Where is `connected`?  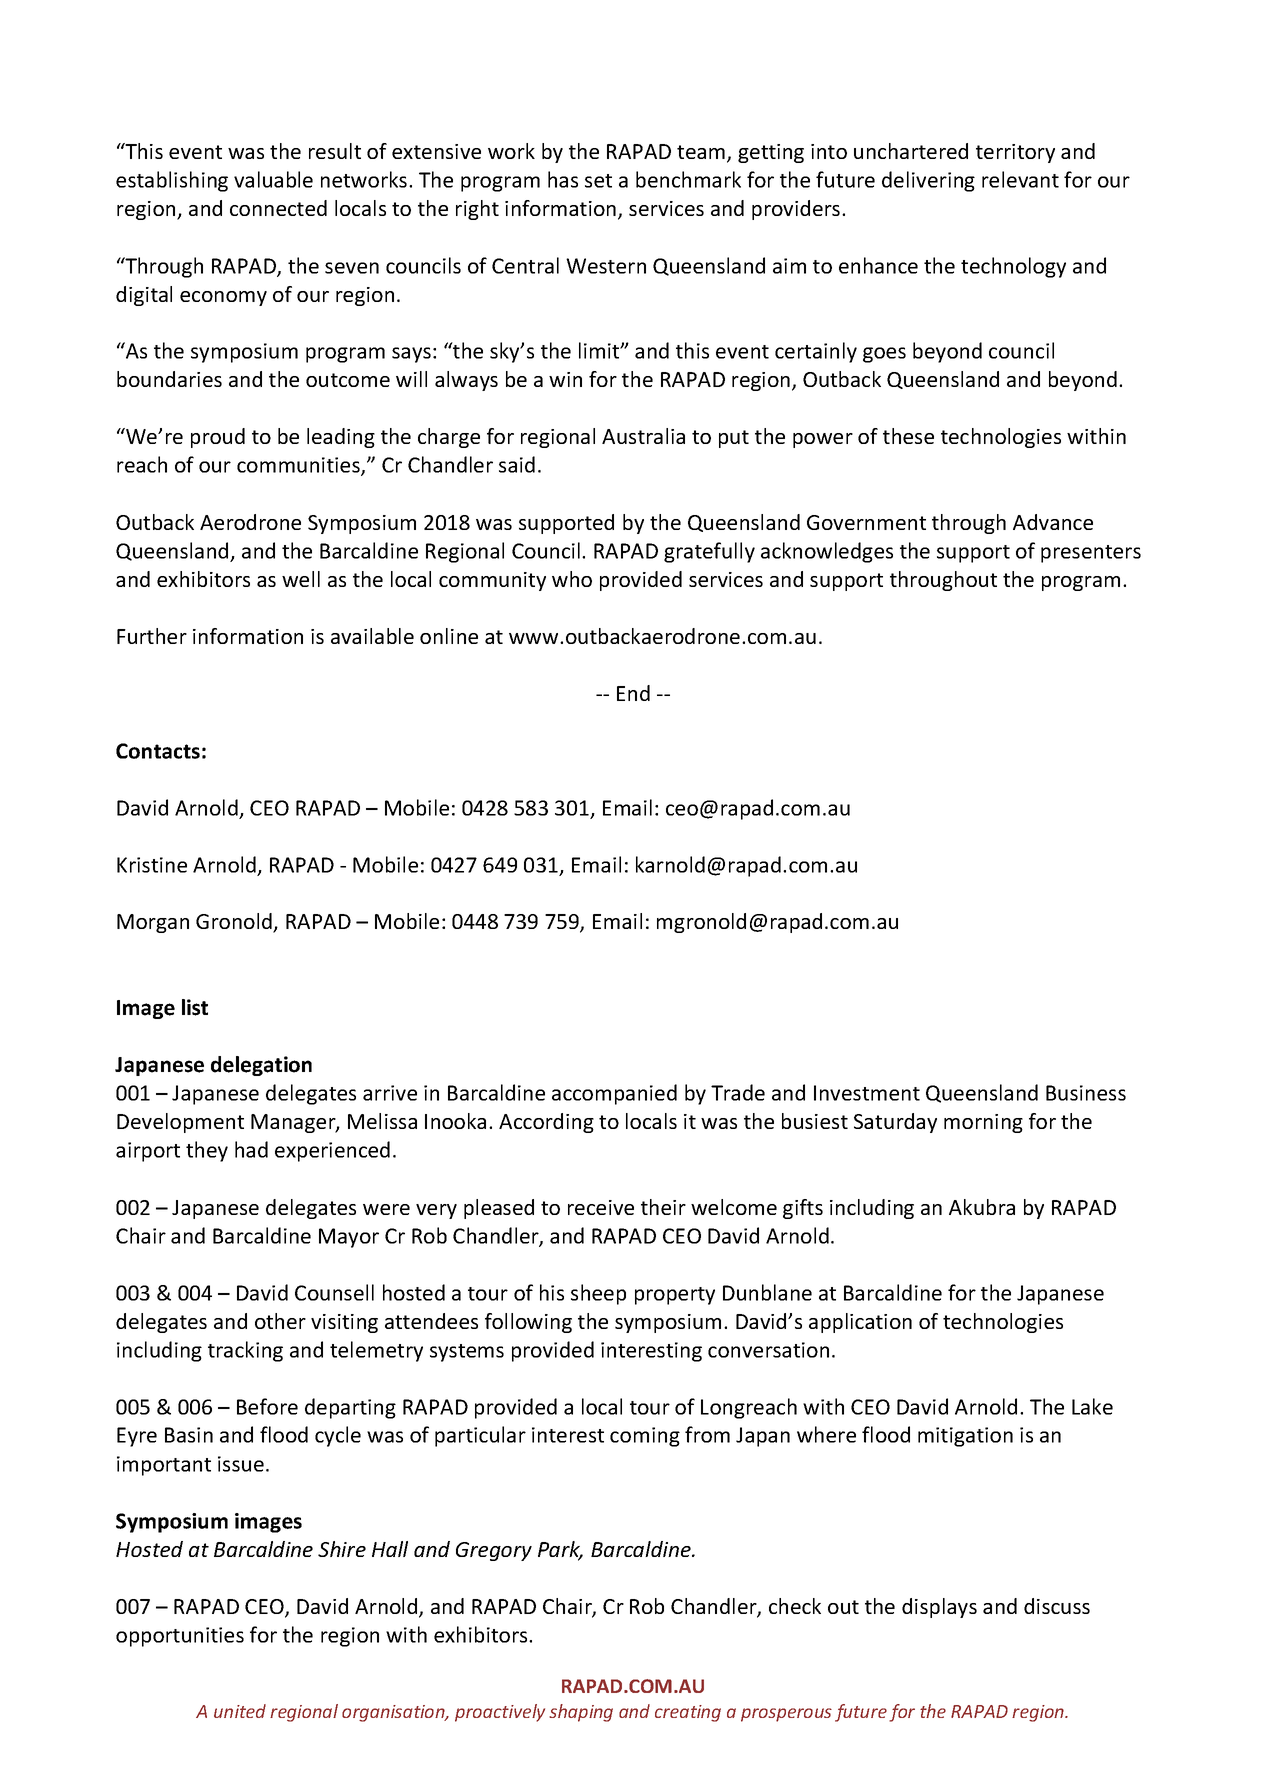
connected is located at coordinates (278, 208).
